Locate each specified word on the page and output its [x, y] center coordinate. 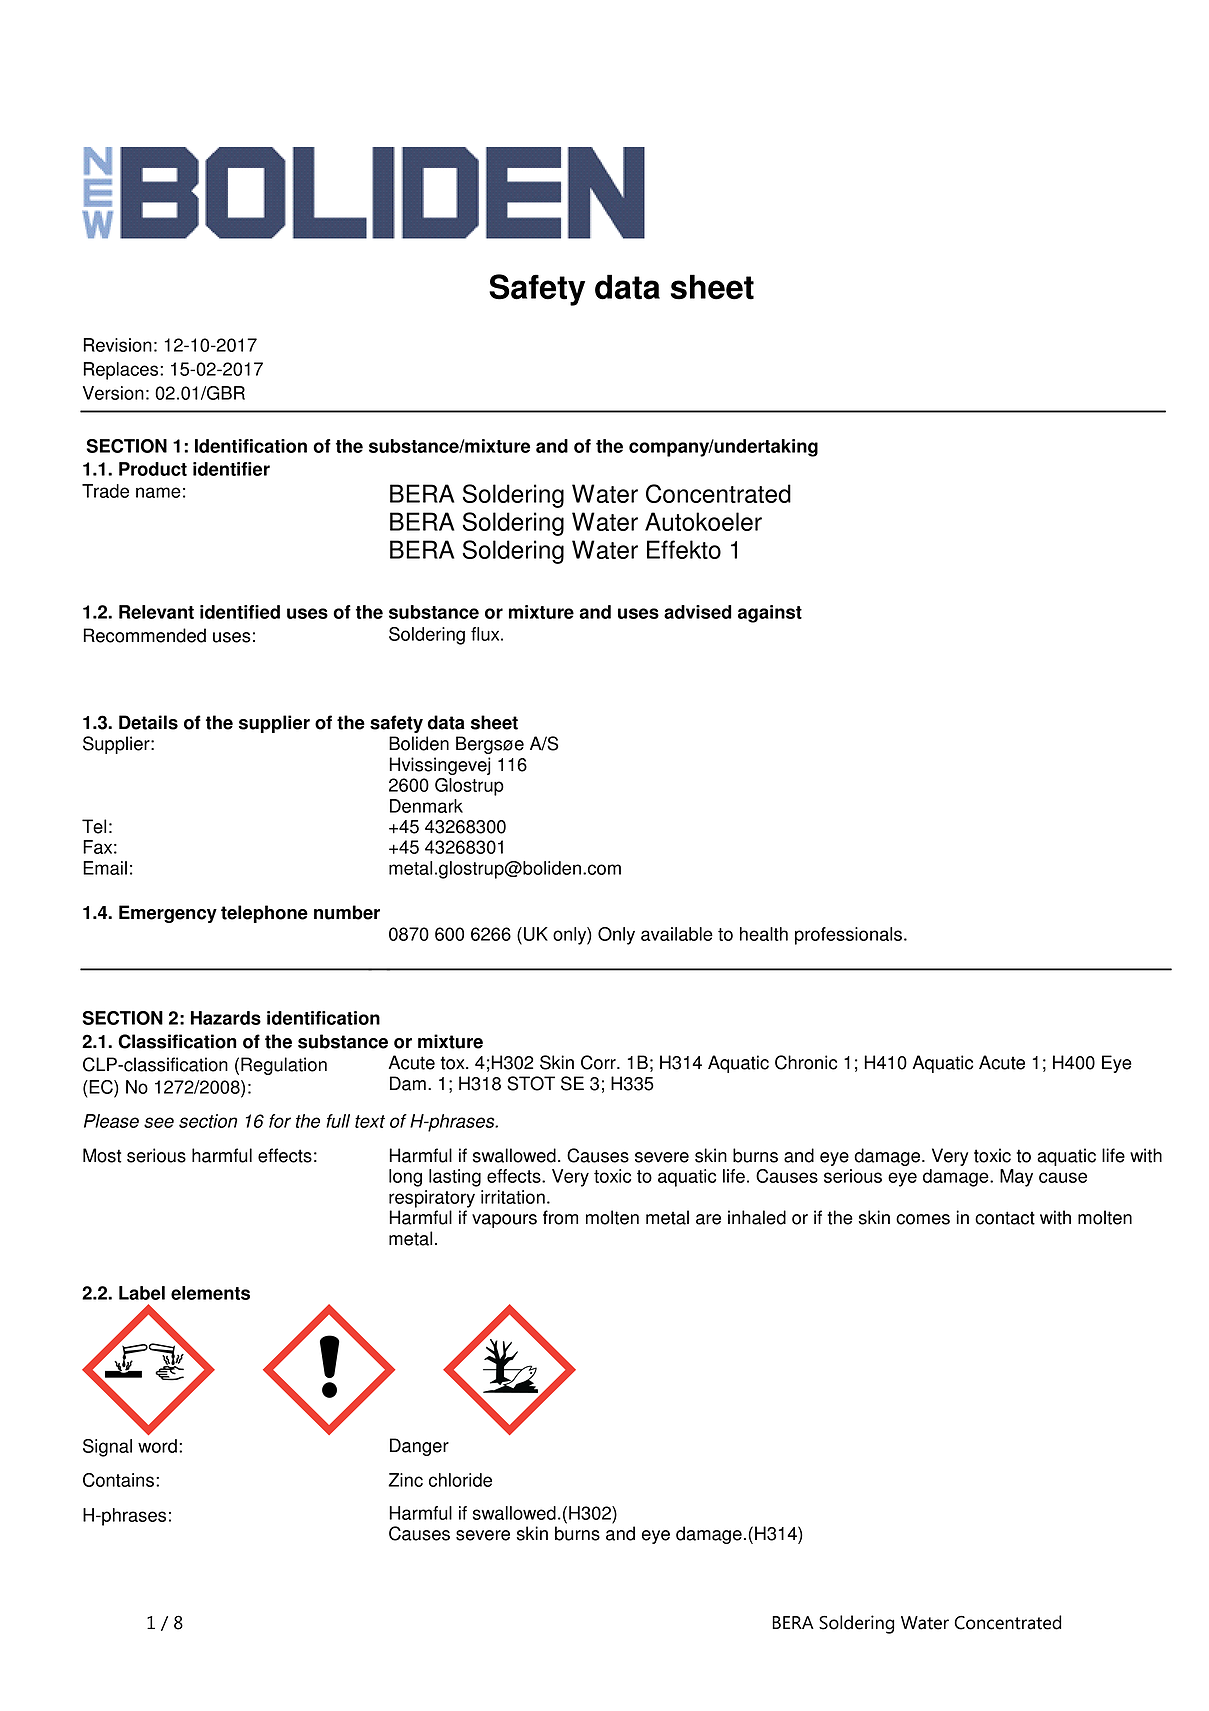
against [770, 614]
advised [698, 612]
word [157, 1446]
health [764, 934]
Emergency [168, 914]
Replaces [122, 371]
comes [923, 1219]
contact [1005, 1218]
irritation [513, 1197]
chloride [460, 1480]
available [677, 934]
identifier [231, 469]
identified [240, 612]
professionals [850, 936]
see [159, 1122]
